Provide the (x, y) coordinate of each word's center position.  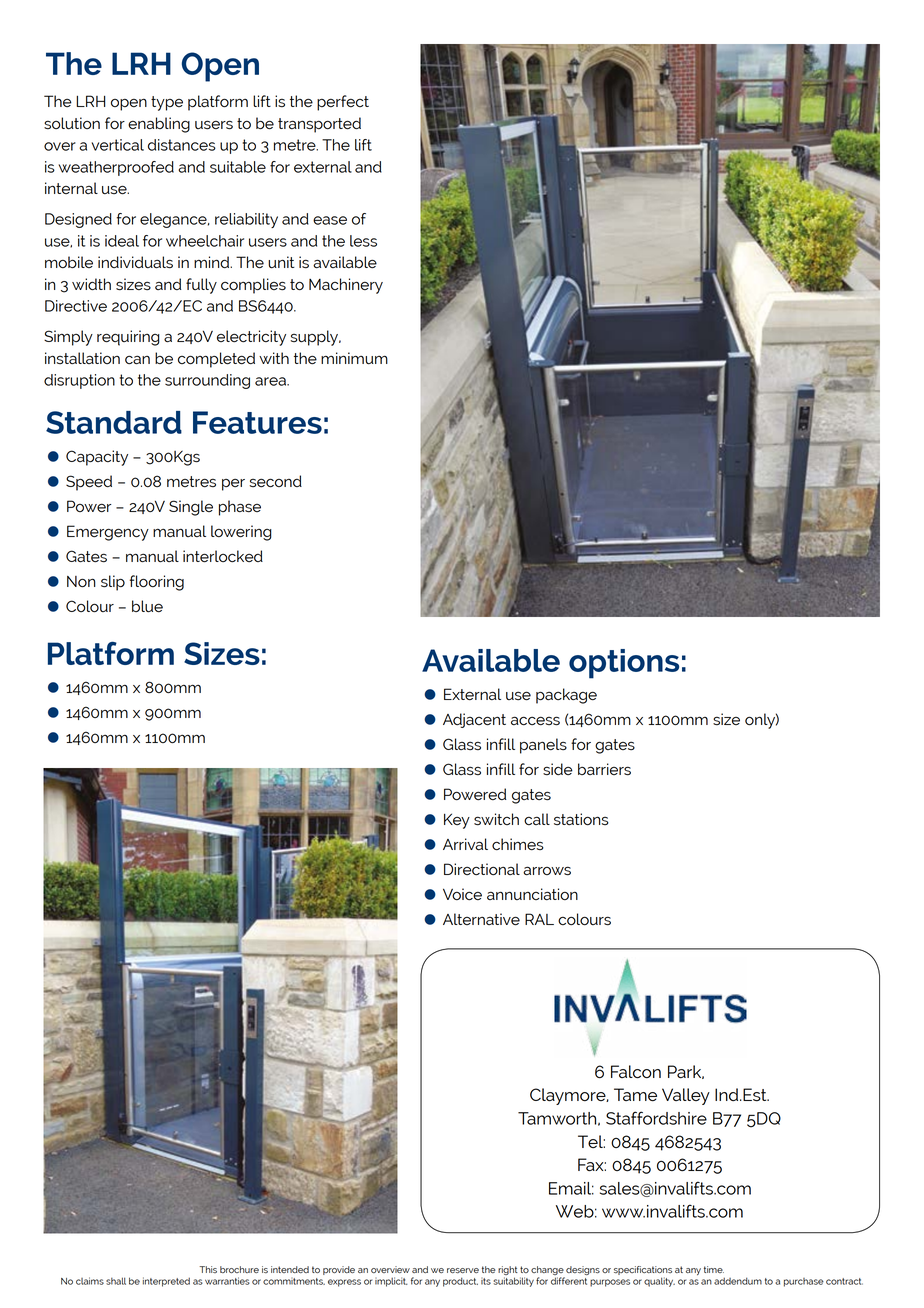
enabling (159, 125)
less (363, 241)
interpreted (166, 1282)
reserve (463, 1270)
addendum (738, 1281)
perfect (343, 103)
